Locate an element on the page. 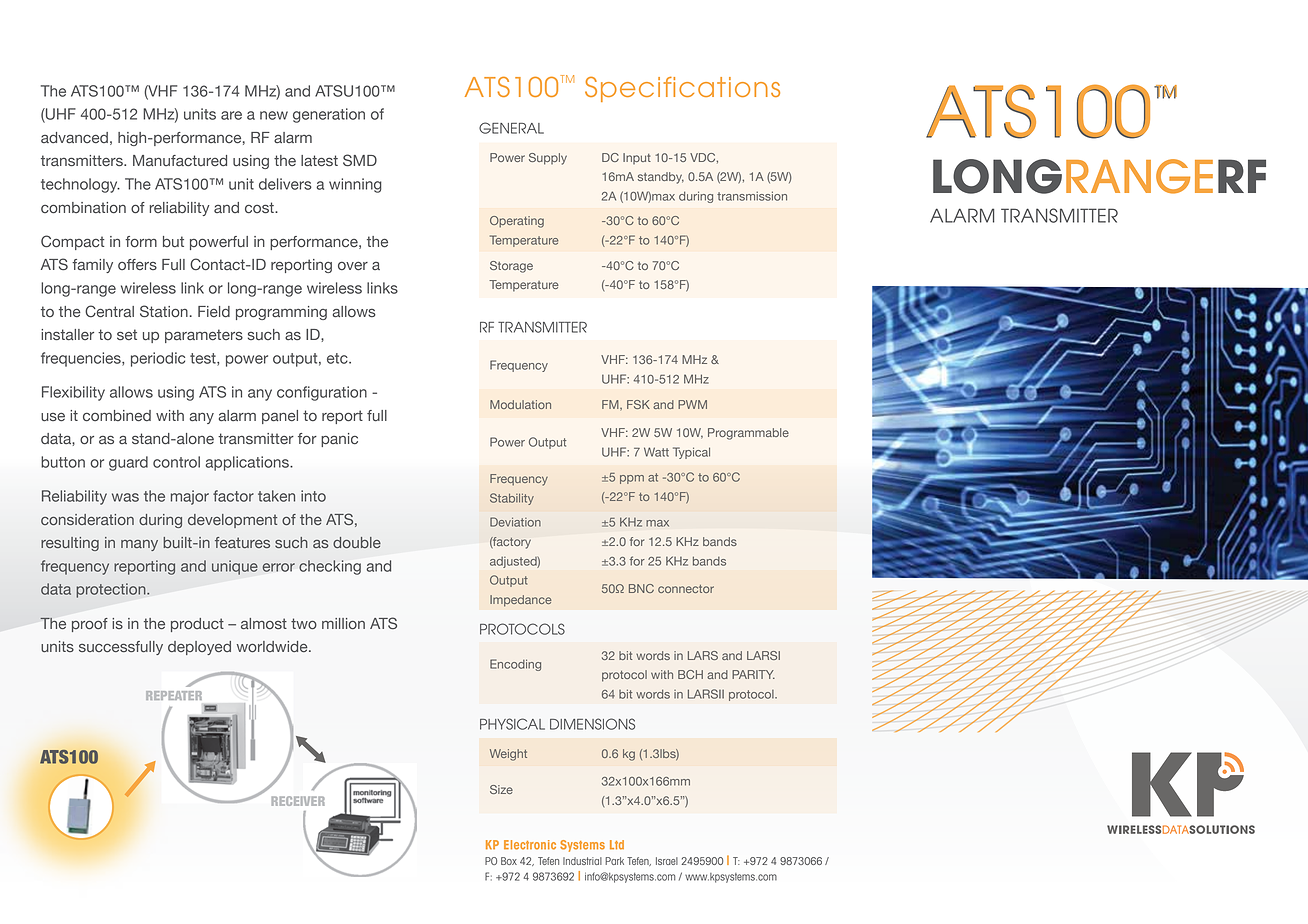 This image has width=1308, height=924. advanced is located at coordinates (74, 138).
